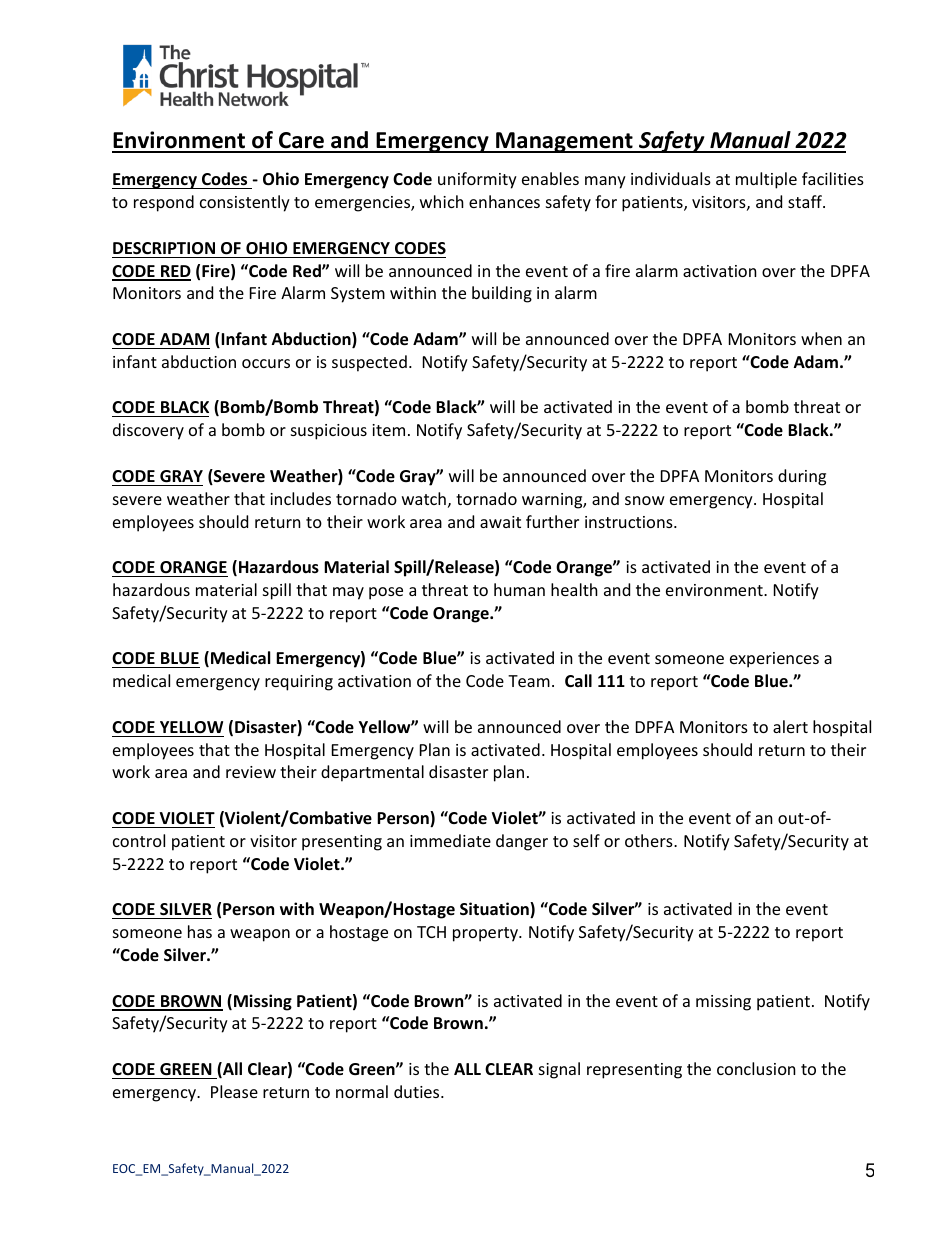 The width and height of the document is (952, 1233). What do you see at coordinates (774, 660) in the document?
I see `experiences` at bounding box center [774, 660].
